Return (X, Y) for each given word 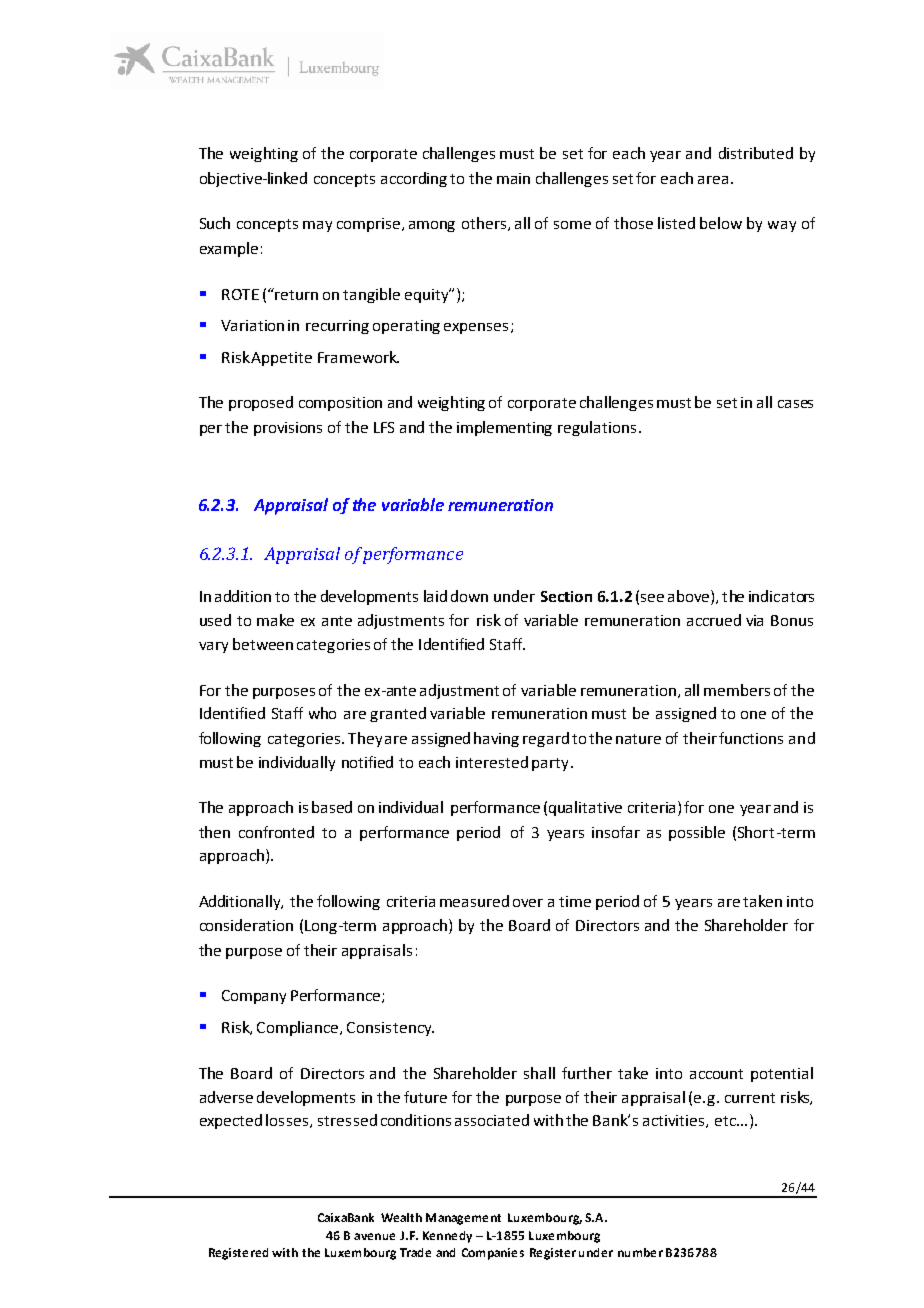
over (528, 903)
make (275, 620)
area (713, 180)
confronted (276, 832)
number (640, 1252)
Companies (493, 1254)
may (317, 226)
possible (697, 833)
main (513, 178)
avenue (374, 1236)
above (690, 597)
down (469, 596)
